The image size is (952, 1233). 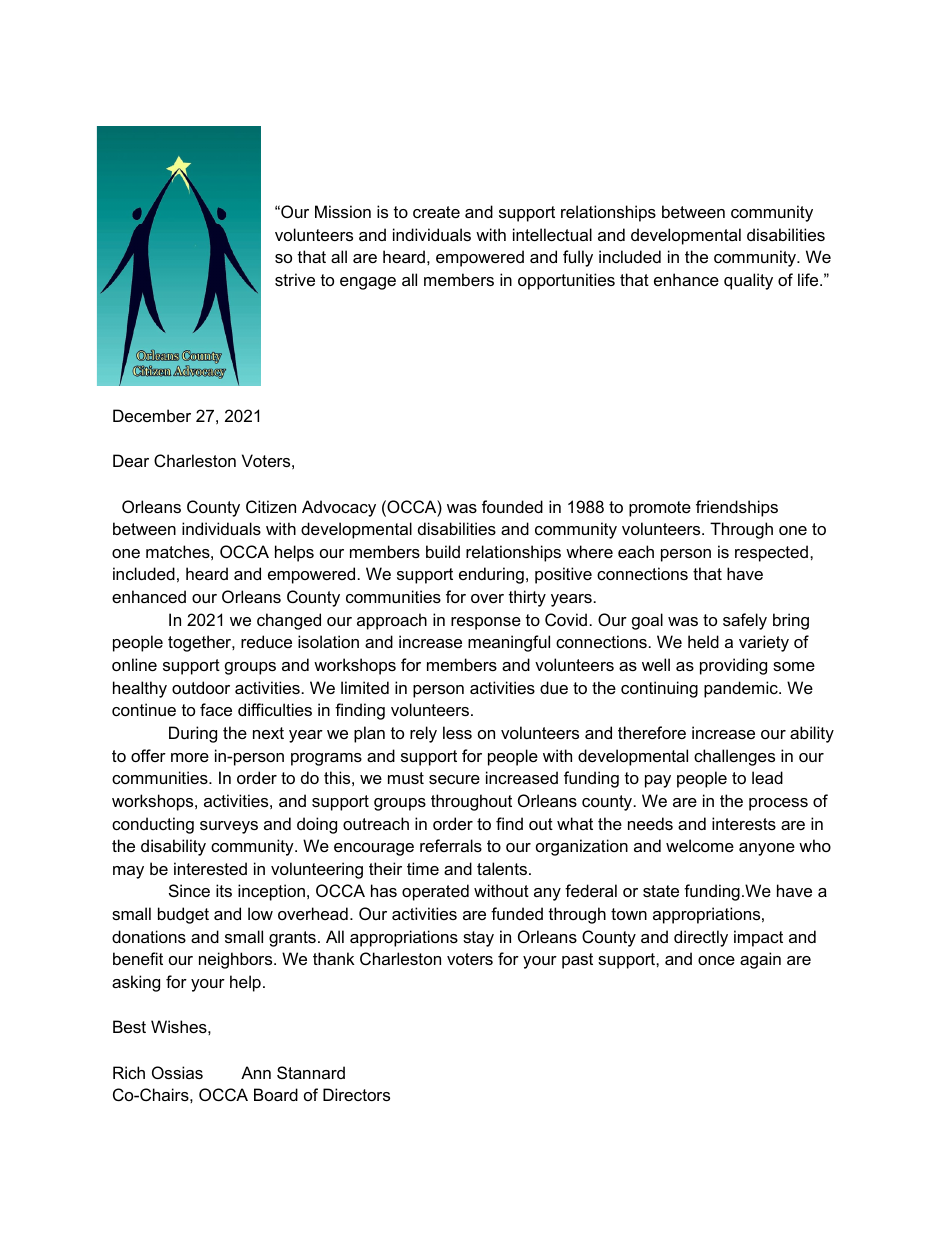 What do you see at coordinates (152, 415) in the screenshot?
I see `December` at bounding box center [152, 415].
